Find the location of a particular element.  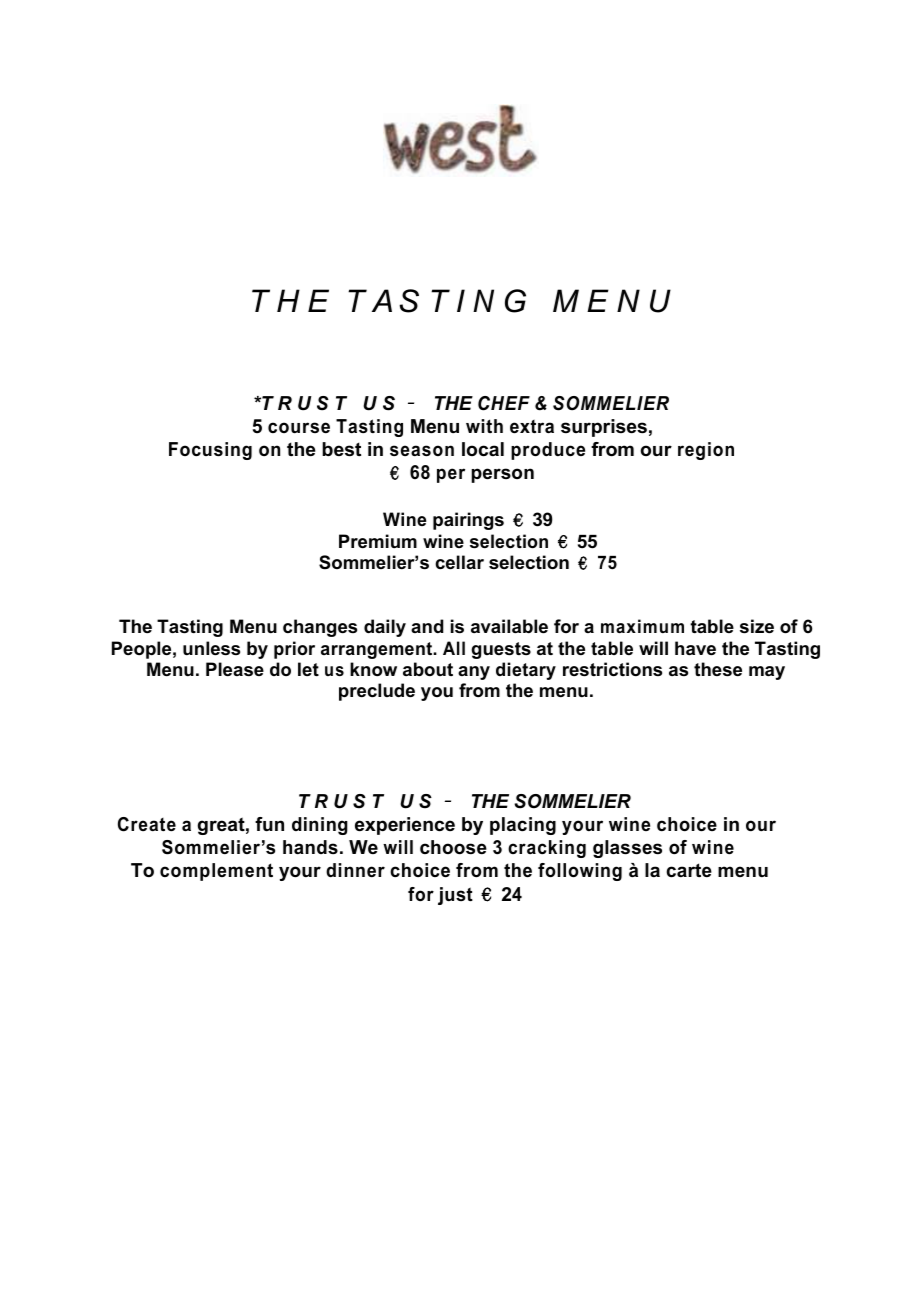

region is located at coordinates (706, 451).
